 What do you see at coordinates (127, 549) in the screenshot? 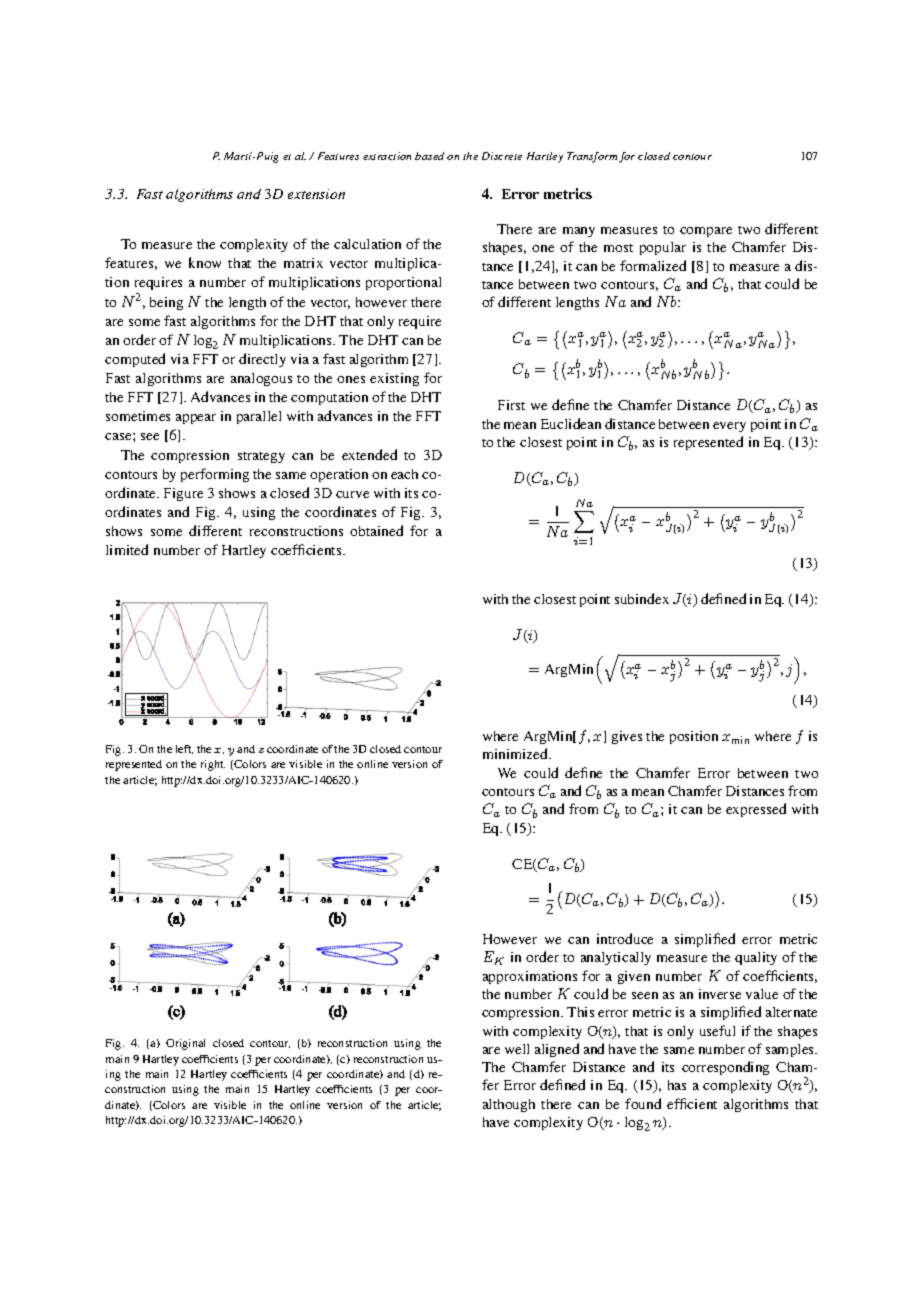
I see `limited` at bounding box center [127, 549].
